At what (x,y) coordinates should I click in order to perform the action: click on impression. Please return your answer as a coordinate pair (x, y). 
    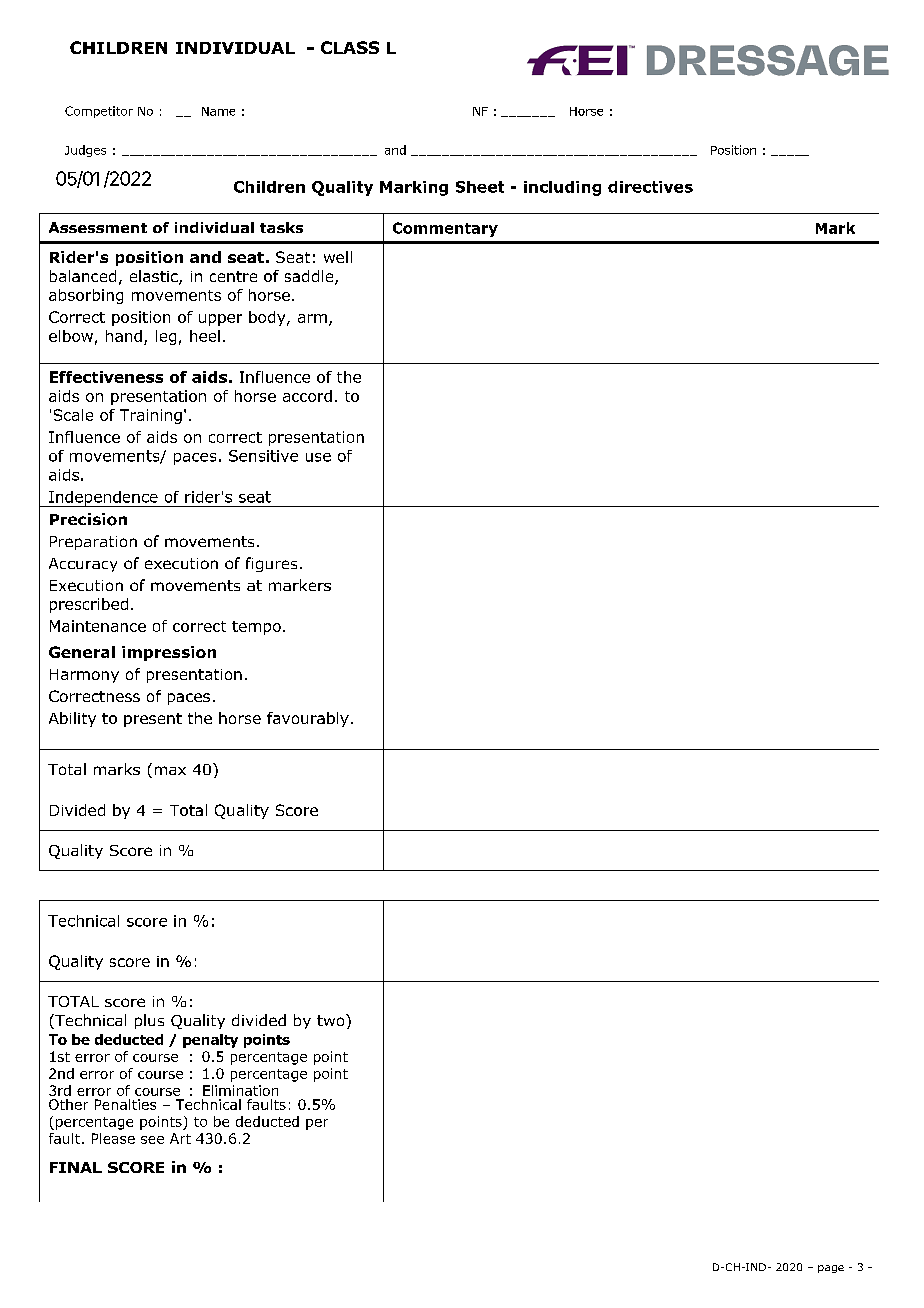
    Looking at the image, I should click on (169, 653).
